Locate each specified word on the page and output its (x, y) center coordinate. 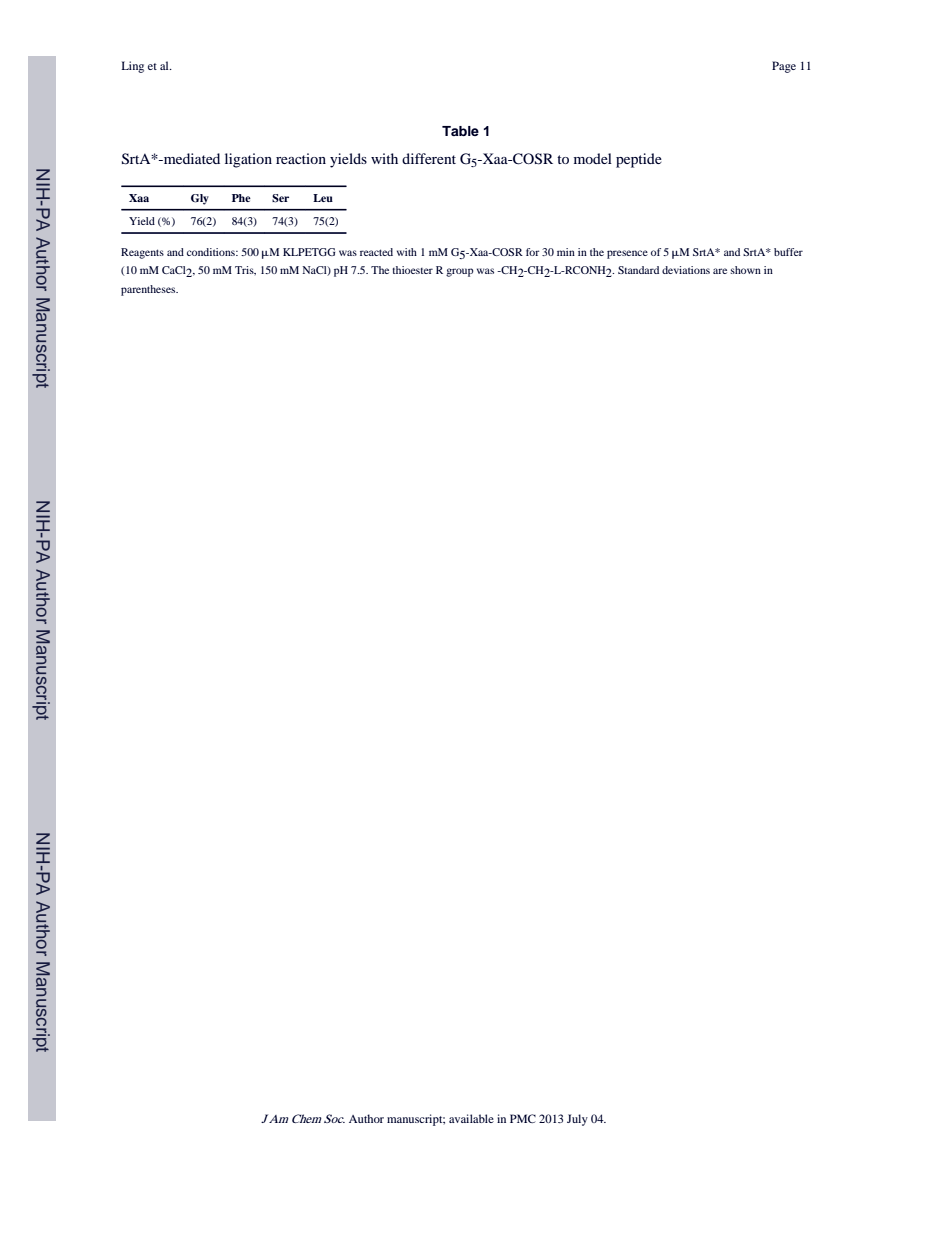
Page (784, 67)
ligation (248, 160)
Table (460, 131)
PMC (523, 1118)
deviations (686, 270)
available (471, 1118)
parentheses (149, 290)
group (460, 272)
